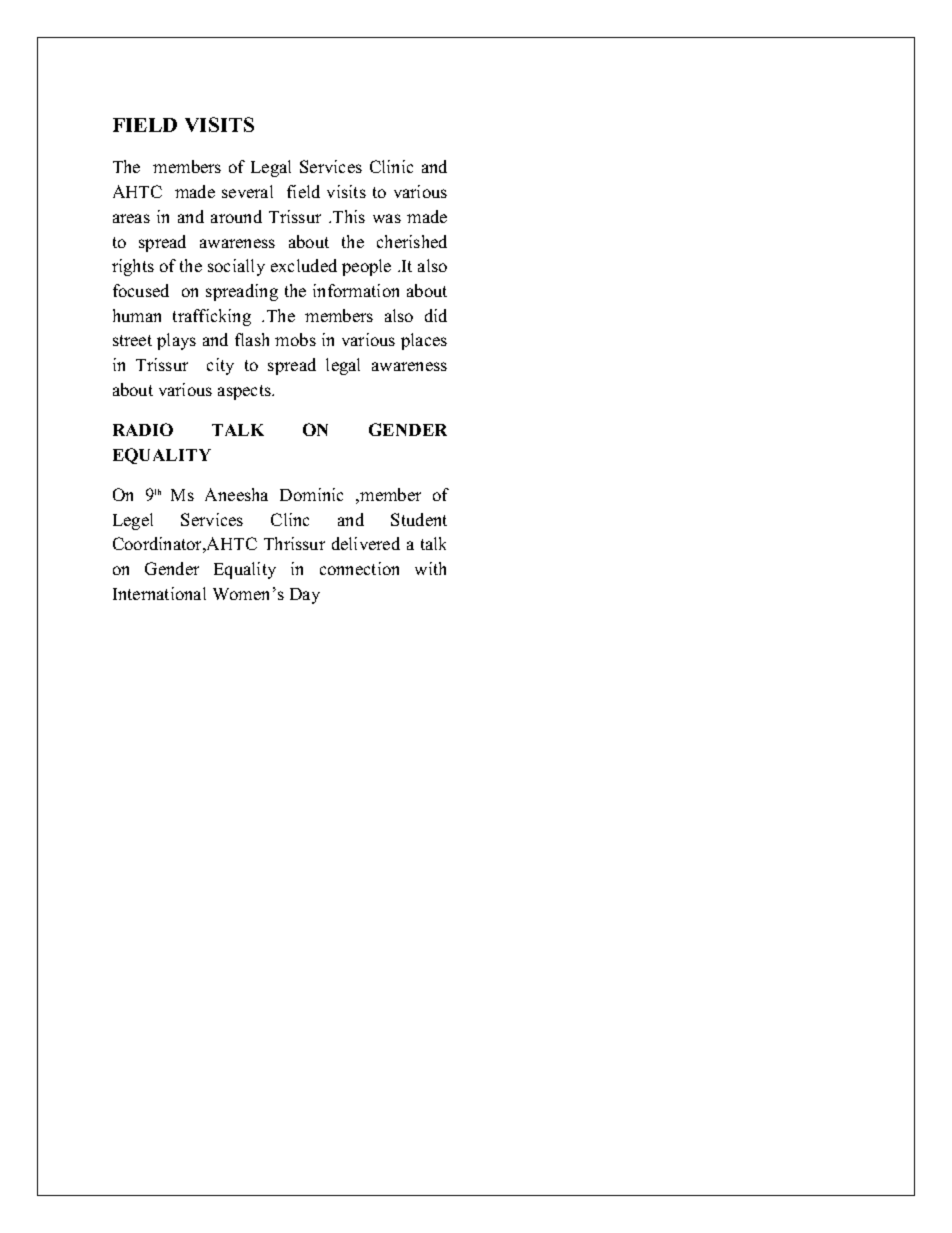 This screenshot has width=952, height=1233. Describe the element at coordinates (176, 341) in the screenshot. I see `plays` at that location.
